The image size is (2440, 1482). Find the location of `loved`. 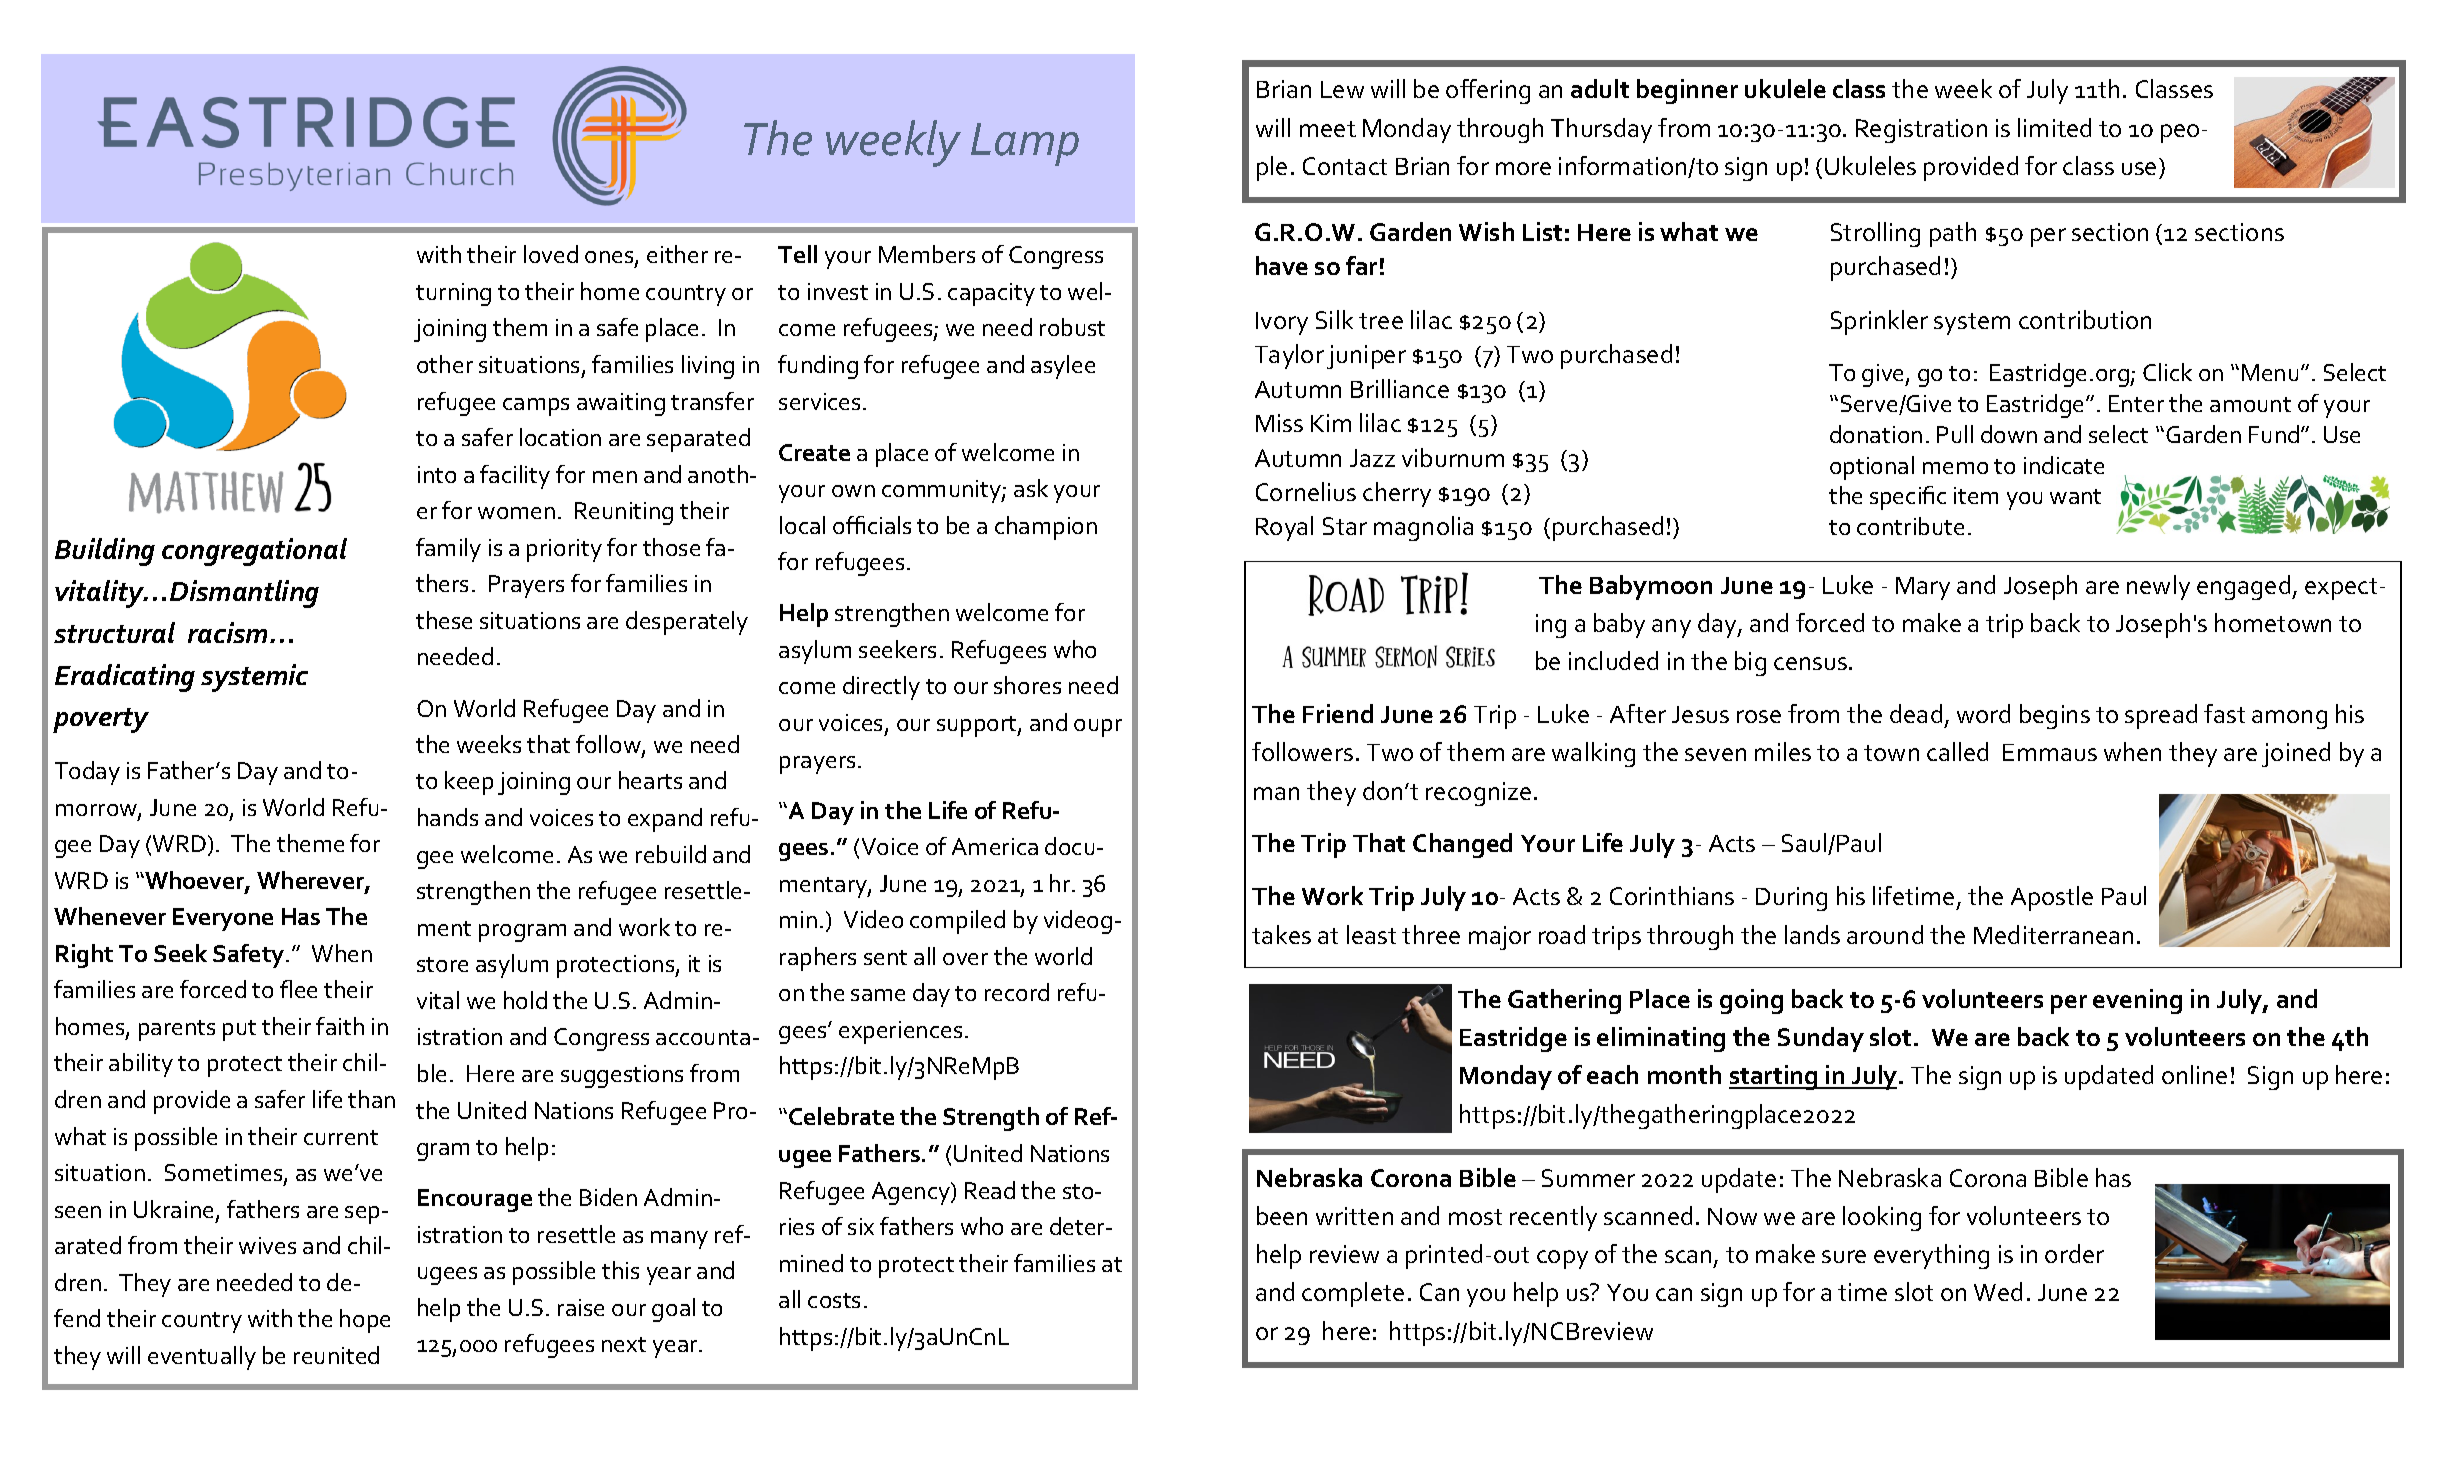

loved is located at coordinates (551, 254).
